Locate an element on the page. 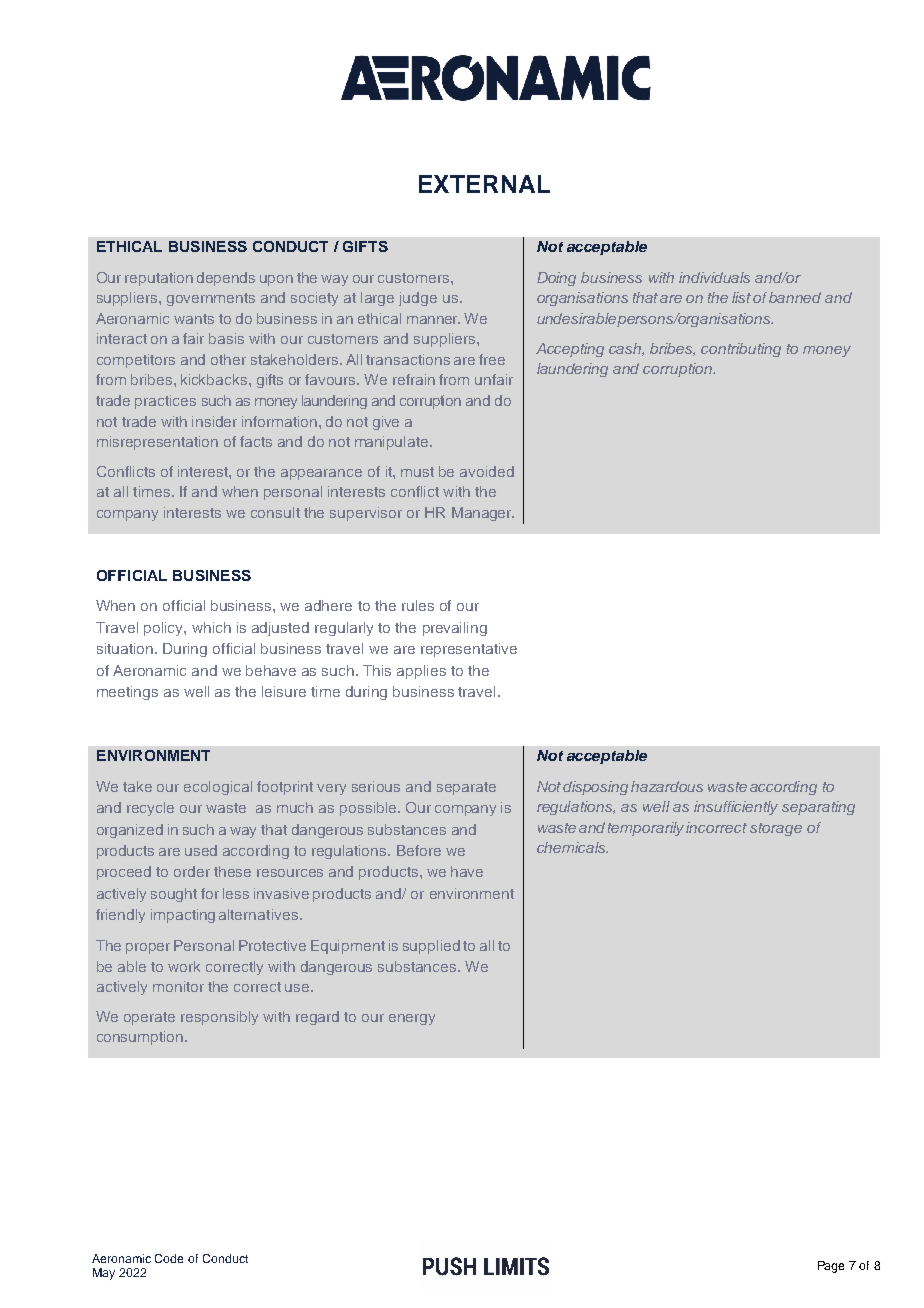  EXTERNAL is located at coordinates (484, 184).
